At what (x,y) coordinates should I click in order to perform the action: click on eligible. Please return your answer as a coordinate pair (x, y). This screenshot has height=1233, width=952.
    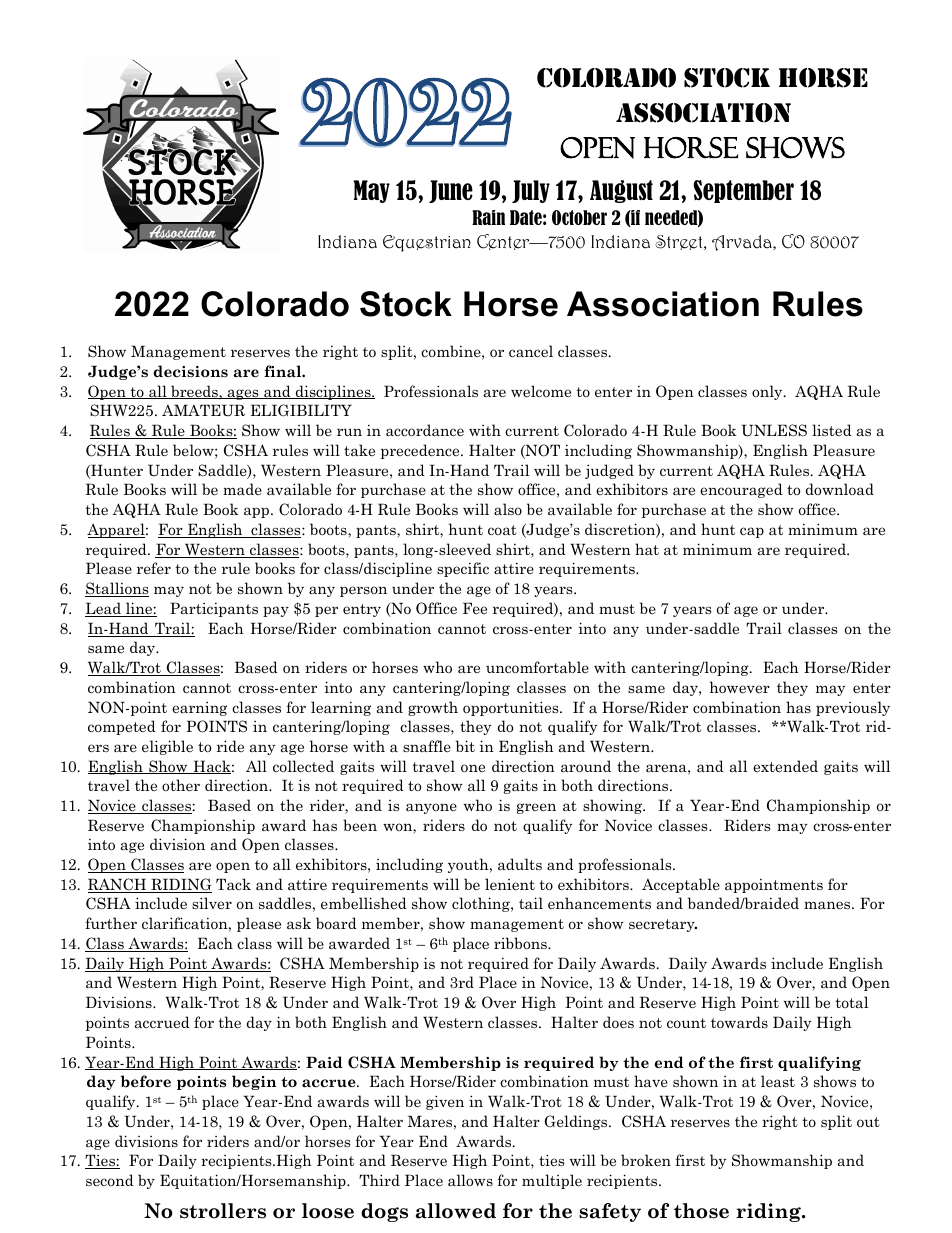
    Looking at the image, I should click on (167, 747).
